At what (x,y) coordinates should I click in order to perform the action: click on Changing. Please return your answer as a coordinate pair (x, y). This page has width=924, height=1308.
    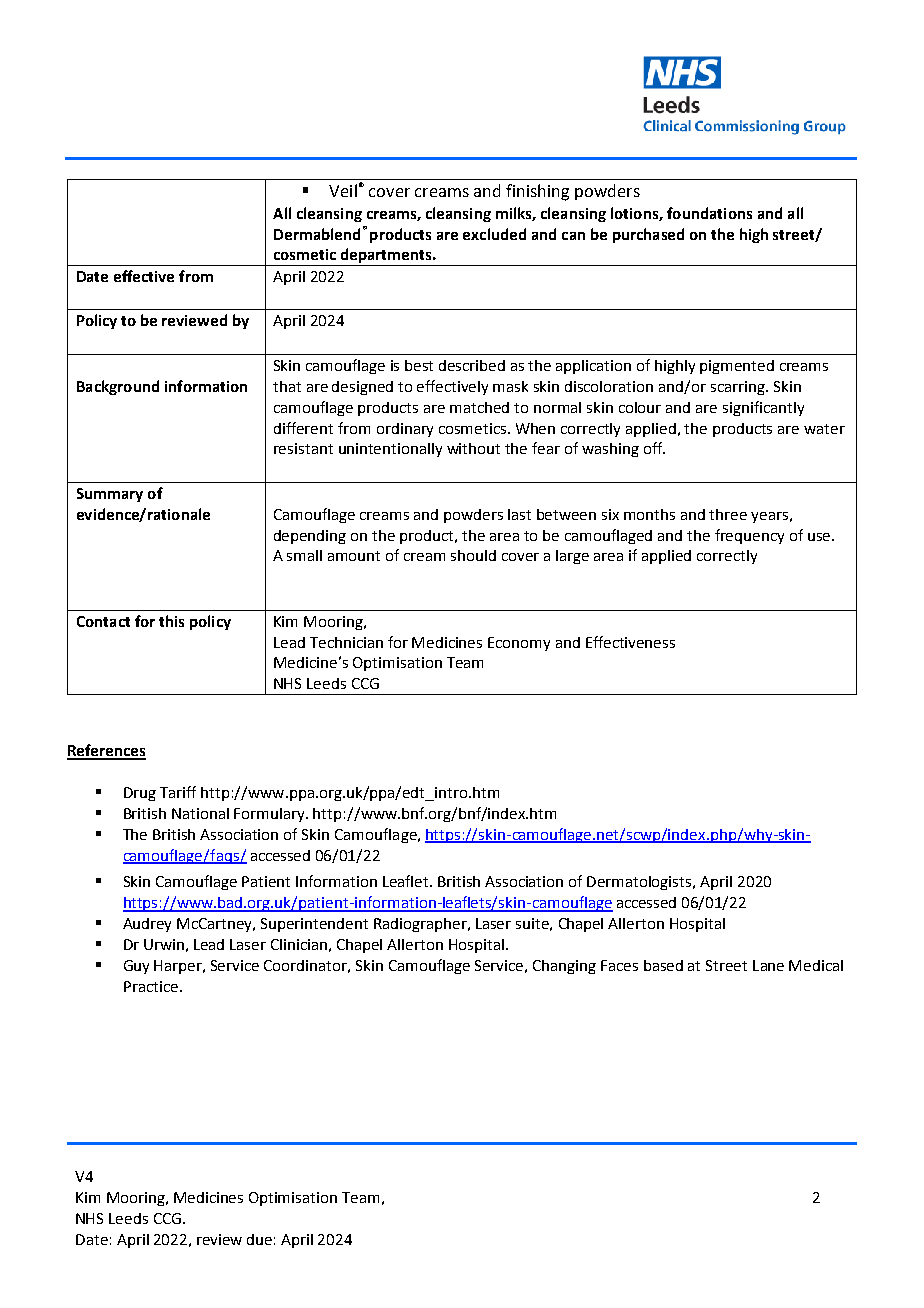
    Looking at the image, I should click on (564, 967).
